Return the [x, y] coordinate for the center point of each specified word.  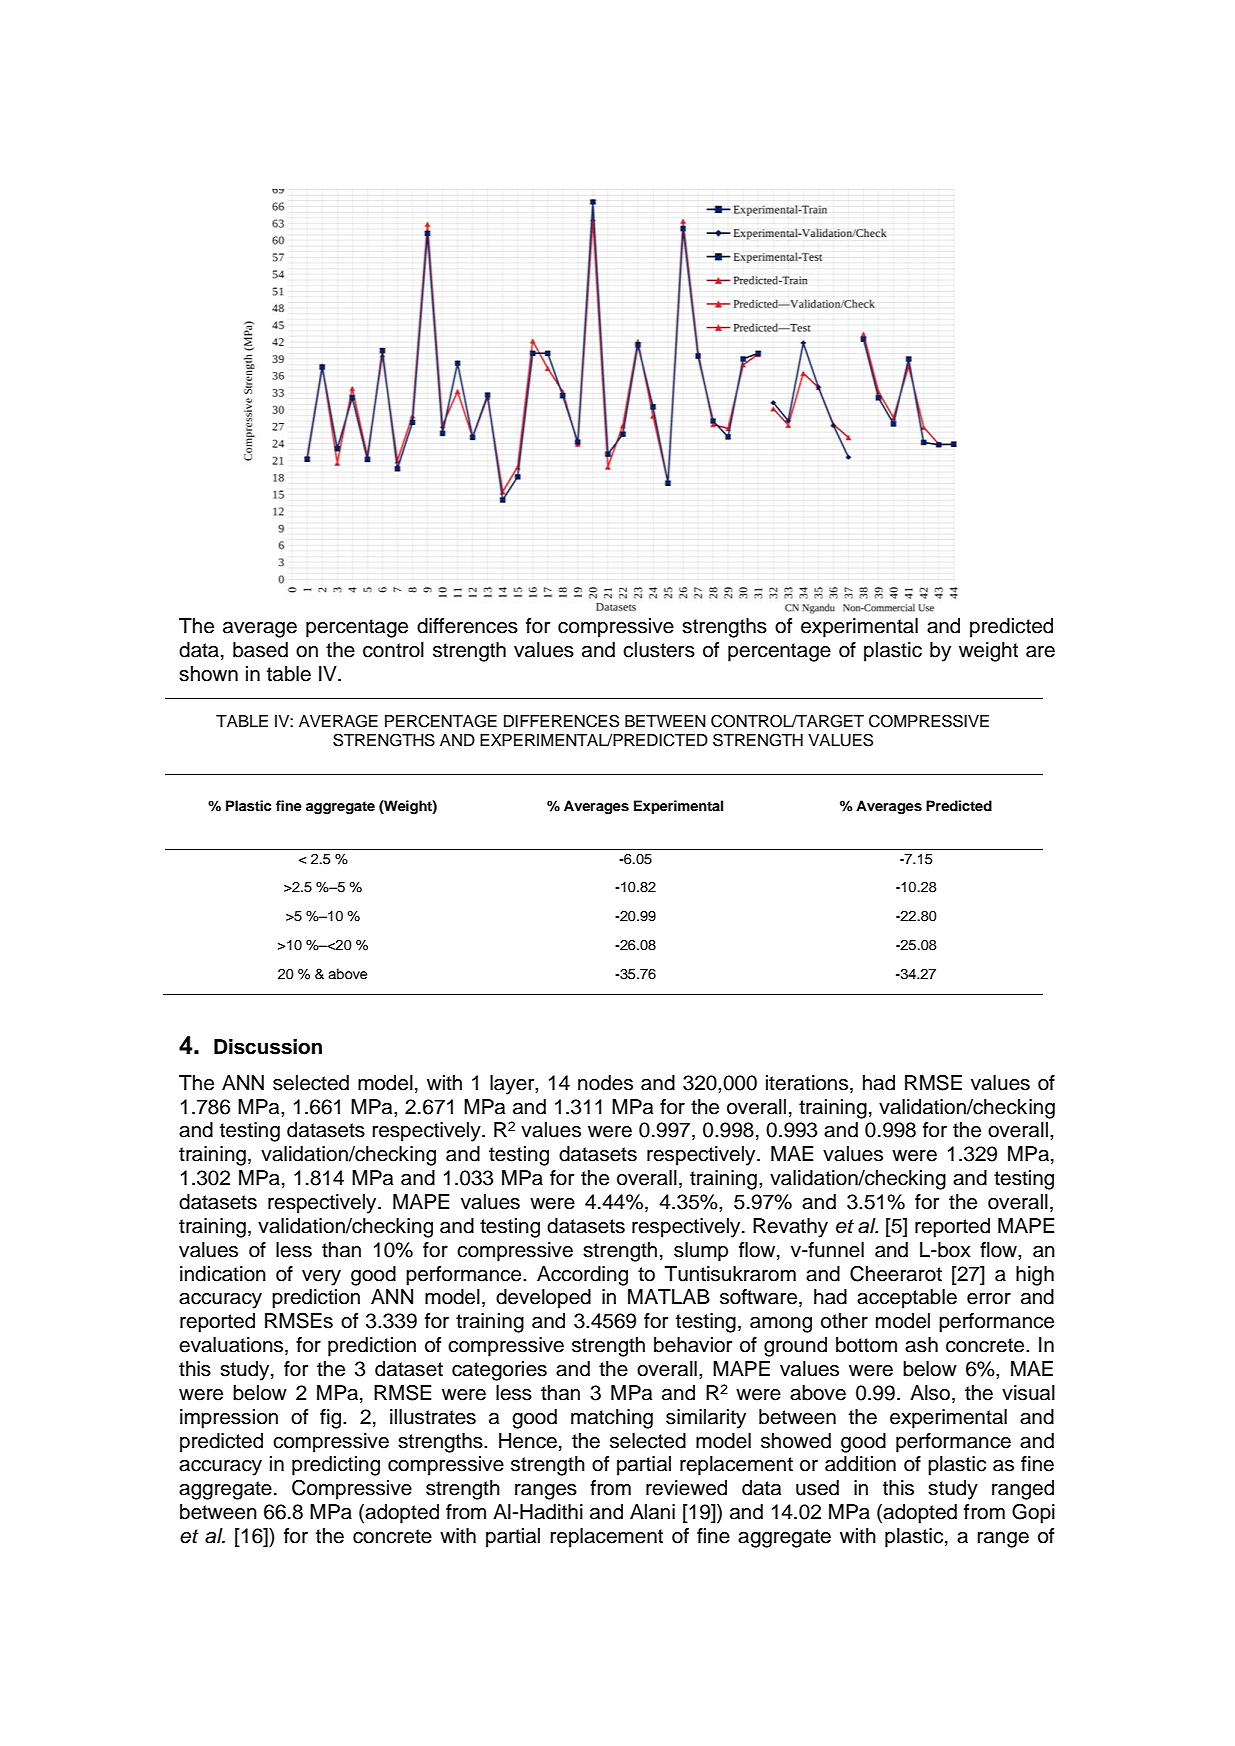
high [1035, 1276]
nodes [605, 1083]
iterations [807, 1083]
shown [208, 674]
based [260, 650]
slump [701, 1252]
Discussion [268, 1047]
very [321, 1278]
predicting [336, 1466]
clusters [659, 650]
